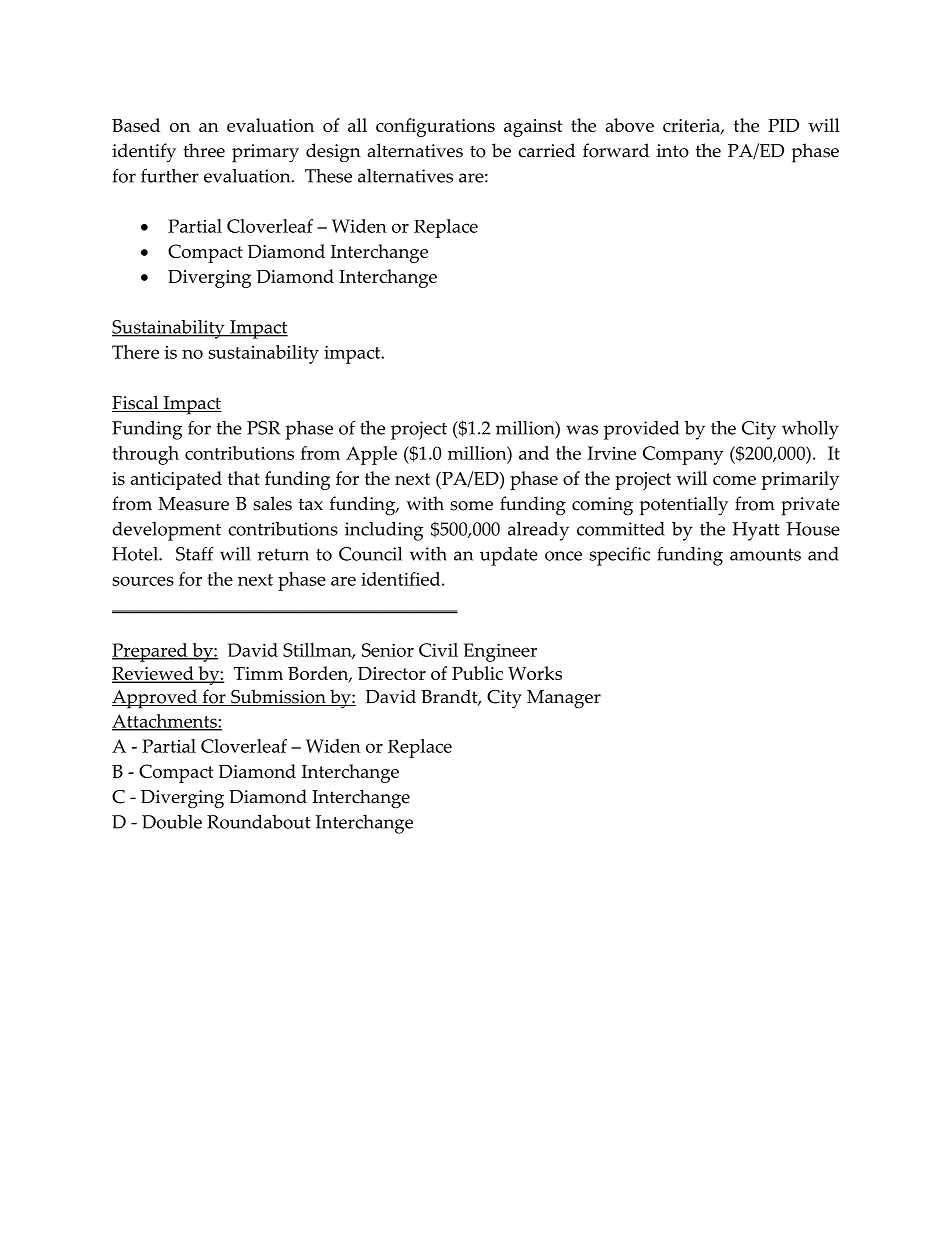 This screenshot has height=1233, width=952. What do you see at coordinates (471, 506) in the screenshot?
I see `some` at bounding box center [471, 506].
